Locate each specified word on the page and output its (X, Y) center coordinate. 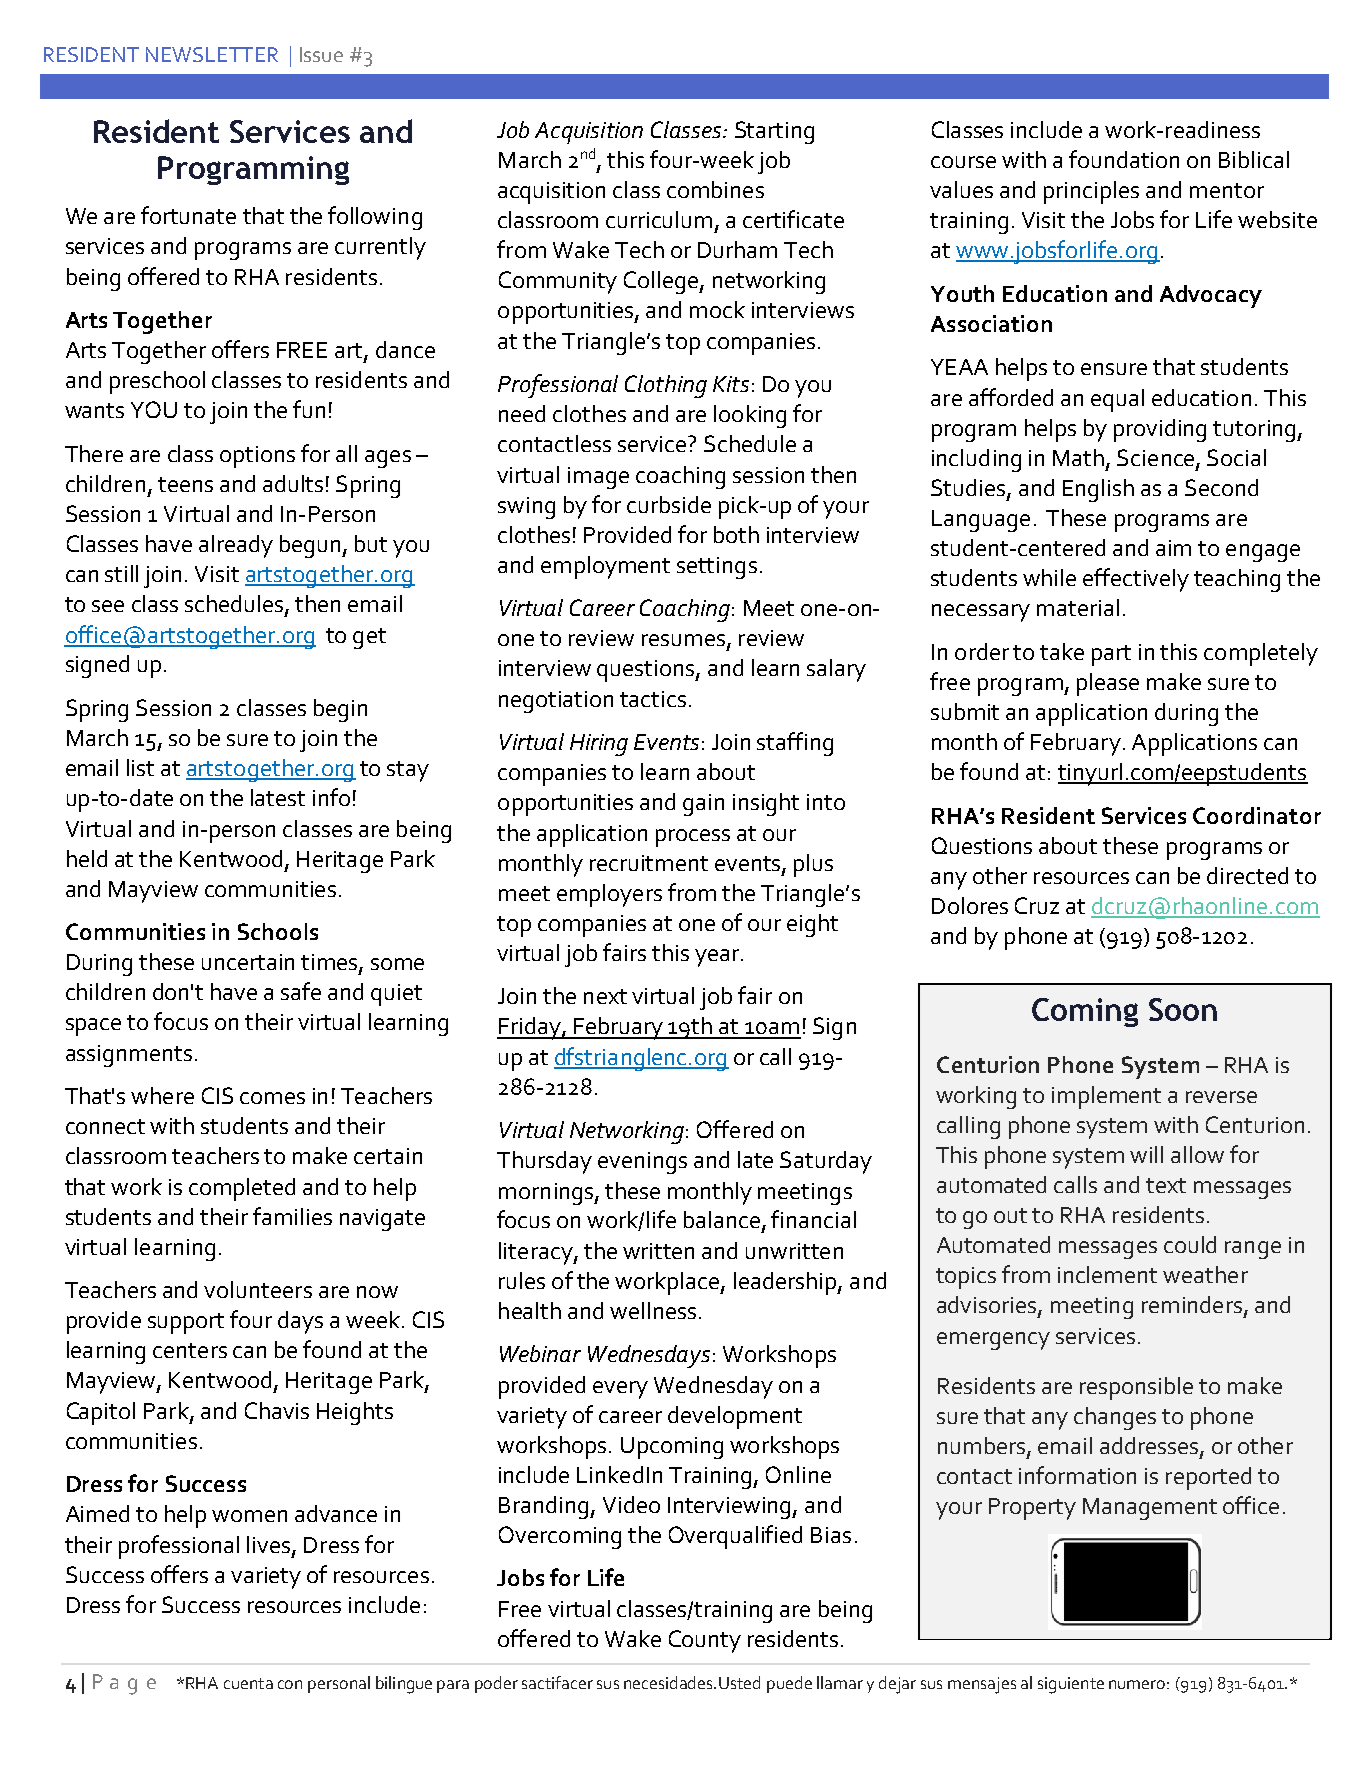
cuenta (248, 1683)
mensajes (982, 1685)
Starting (774, 132)
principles (1091, 192)
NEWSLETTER (212, 54)
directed (1247, 875)
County (705, 1641)
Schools (278, 931)
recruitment (649, 863)
